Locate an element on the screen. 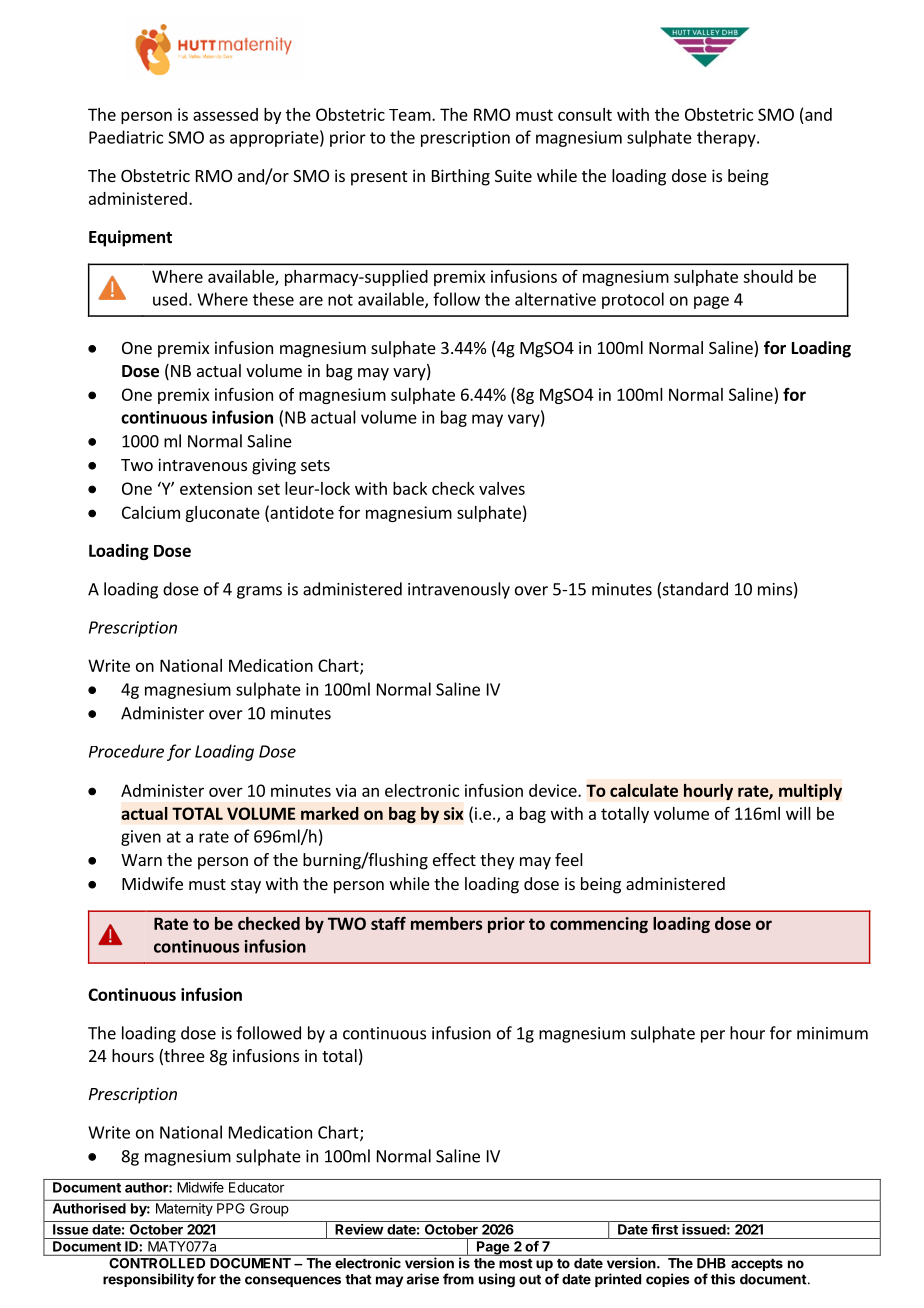 The height and width of the screenshot is (1308, 924). extension is located at coordinates (216, 488).
